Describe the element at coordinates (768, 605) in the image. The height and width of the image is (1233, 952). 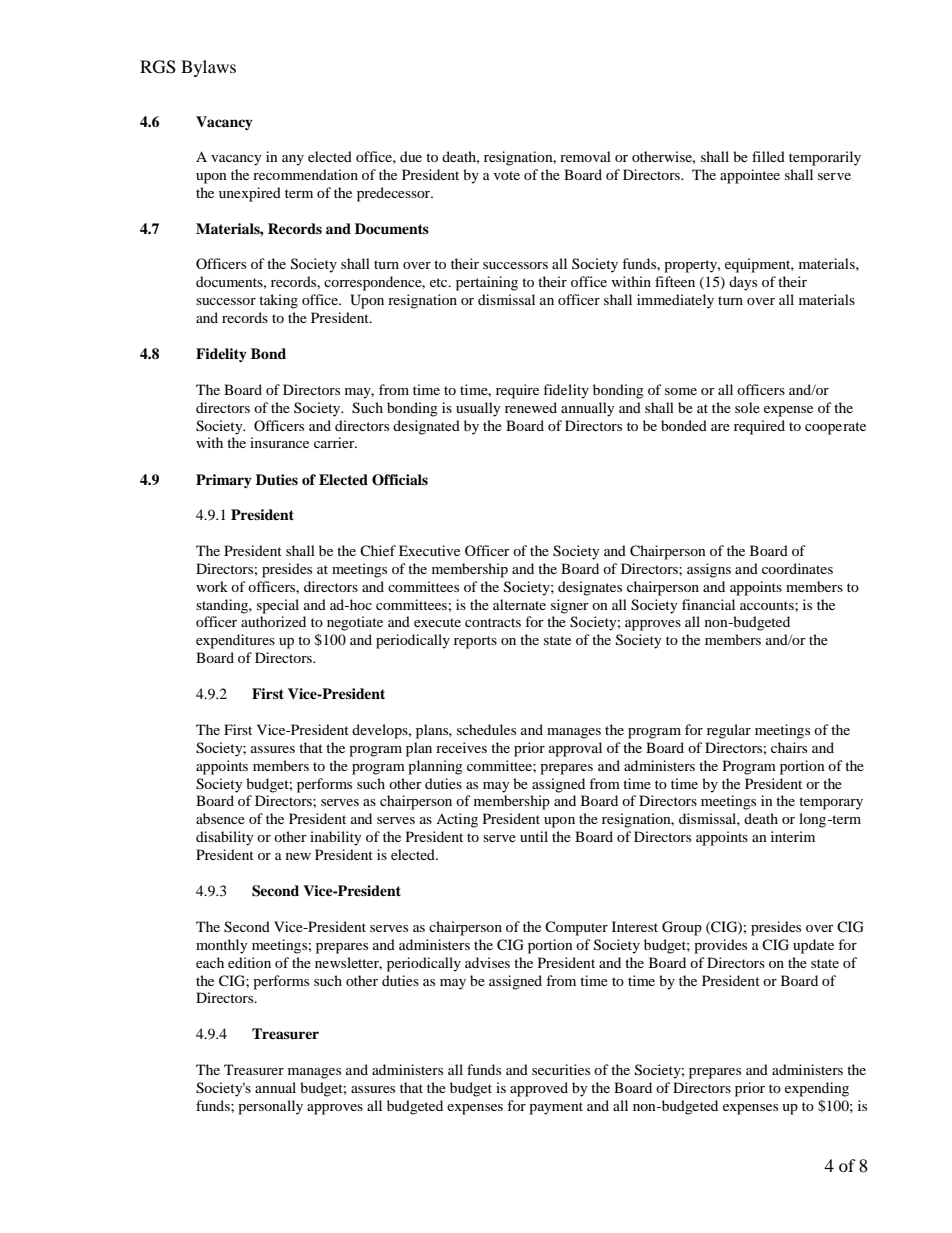
I see `accounts` at that location.
